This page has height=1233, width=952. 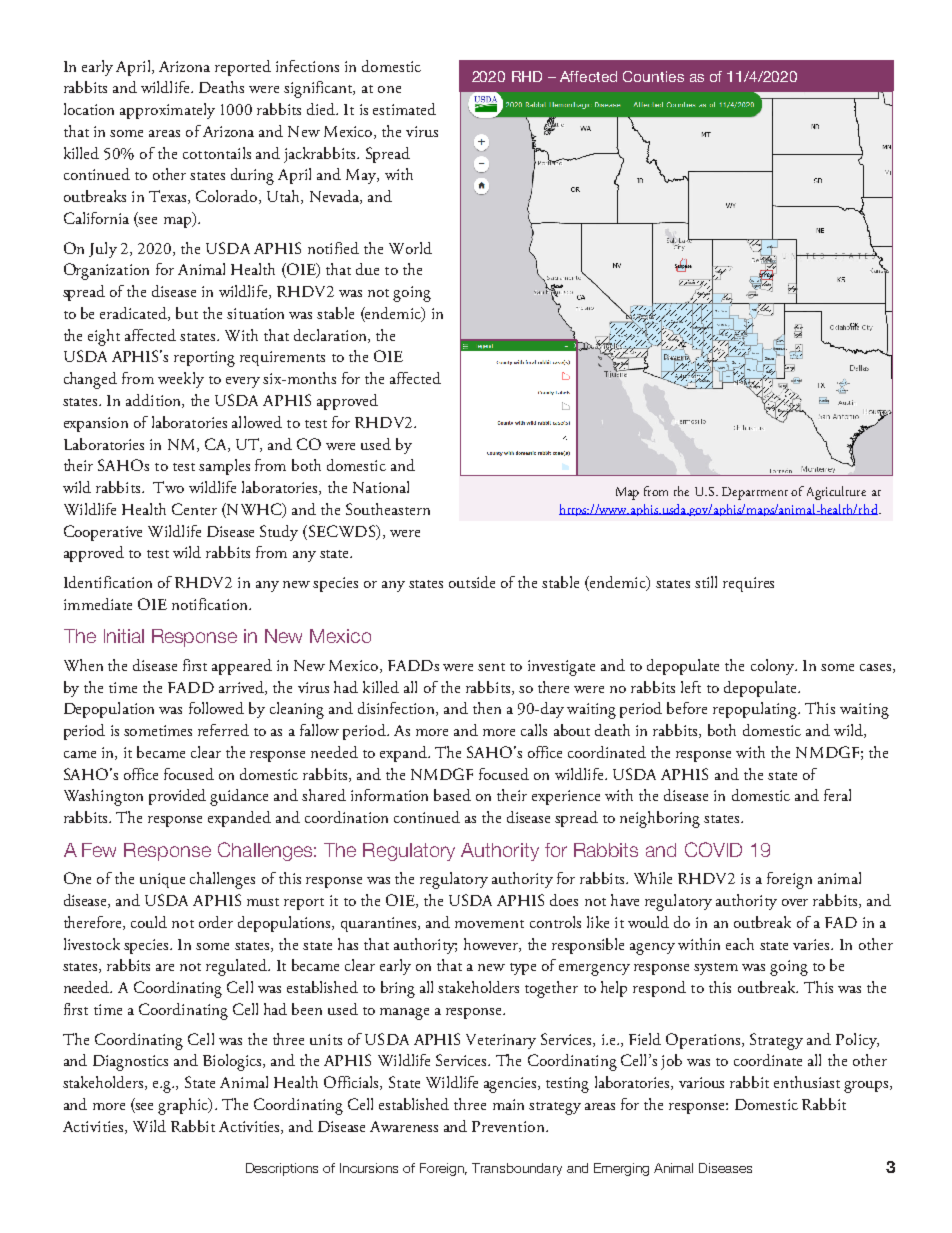 What do you see at coordinates (452, 795) in the page?
I see `based` at bounding box center [452, 795].
